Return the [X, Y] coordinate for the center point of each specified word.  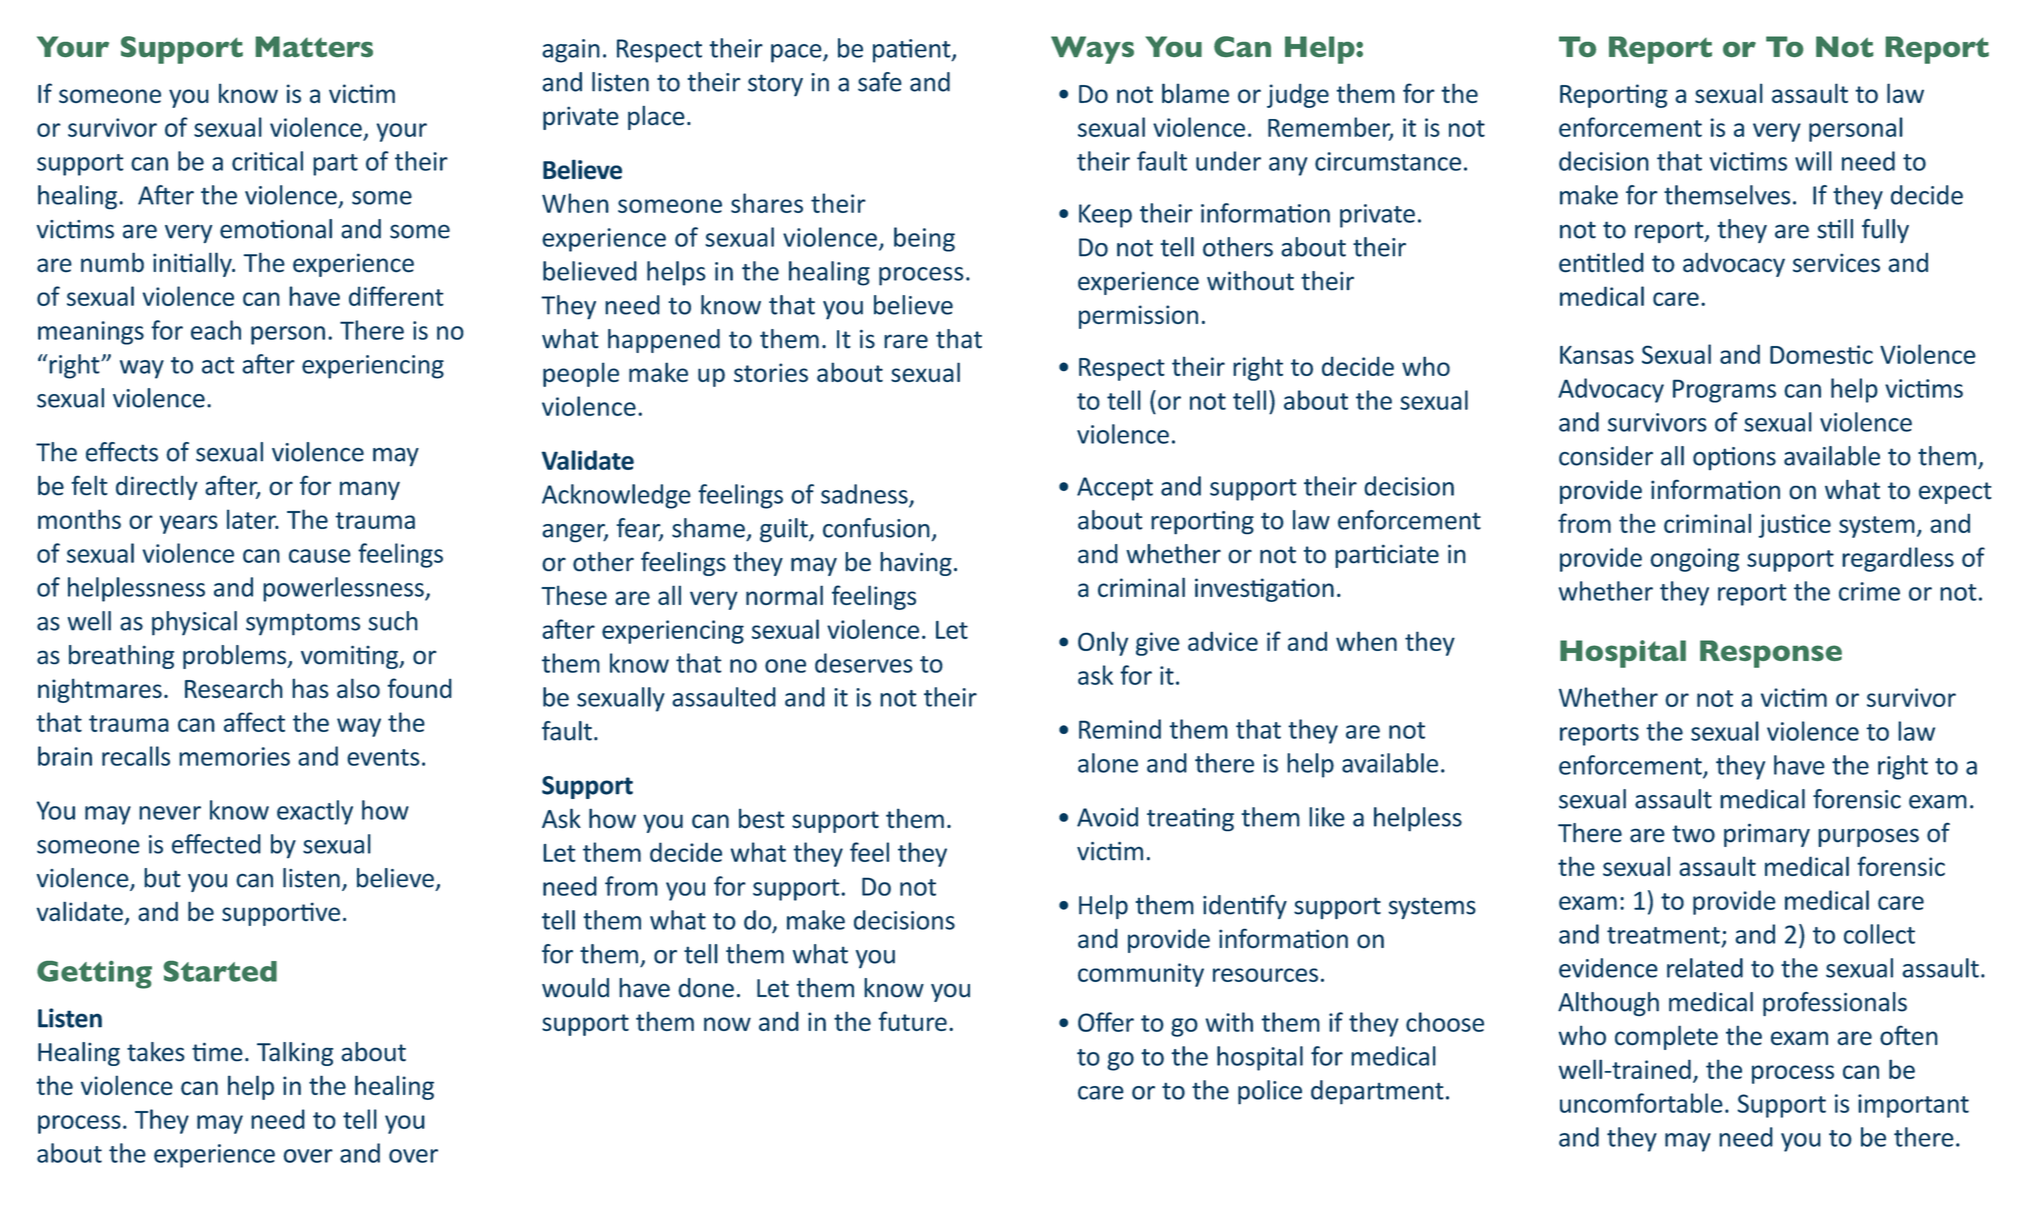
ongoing [1695, 560]
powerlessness [344, 589]
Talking [295, 1054]
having [916, 564]
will [1813, 161]
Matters [314, 46]
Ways [1092, 50]
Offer [1106, 1022]
